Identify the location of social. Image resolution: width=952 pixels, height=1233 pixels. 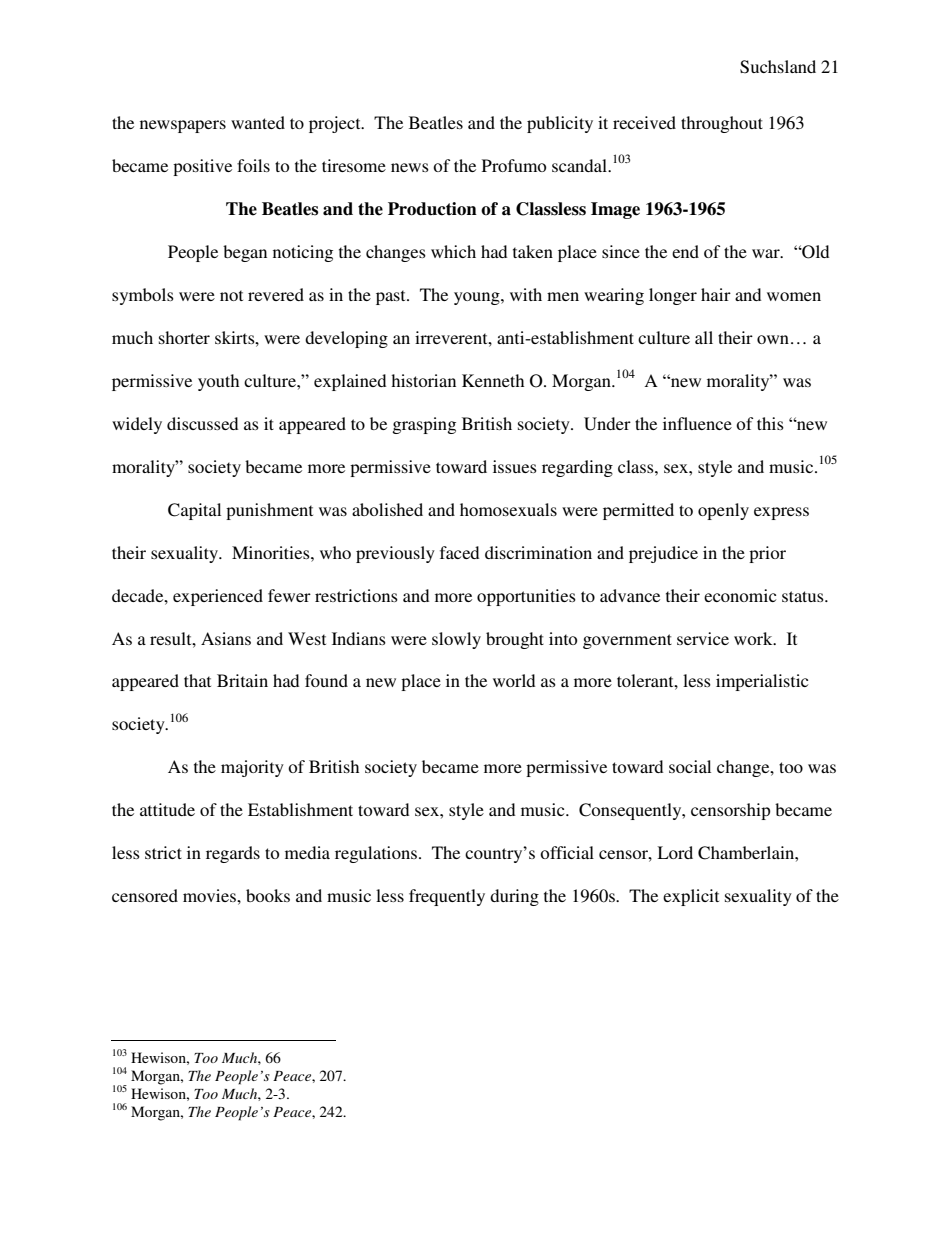
(690, 766).
